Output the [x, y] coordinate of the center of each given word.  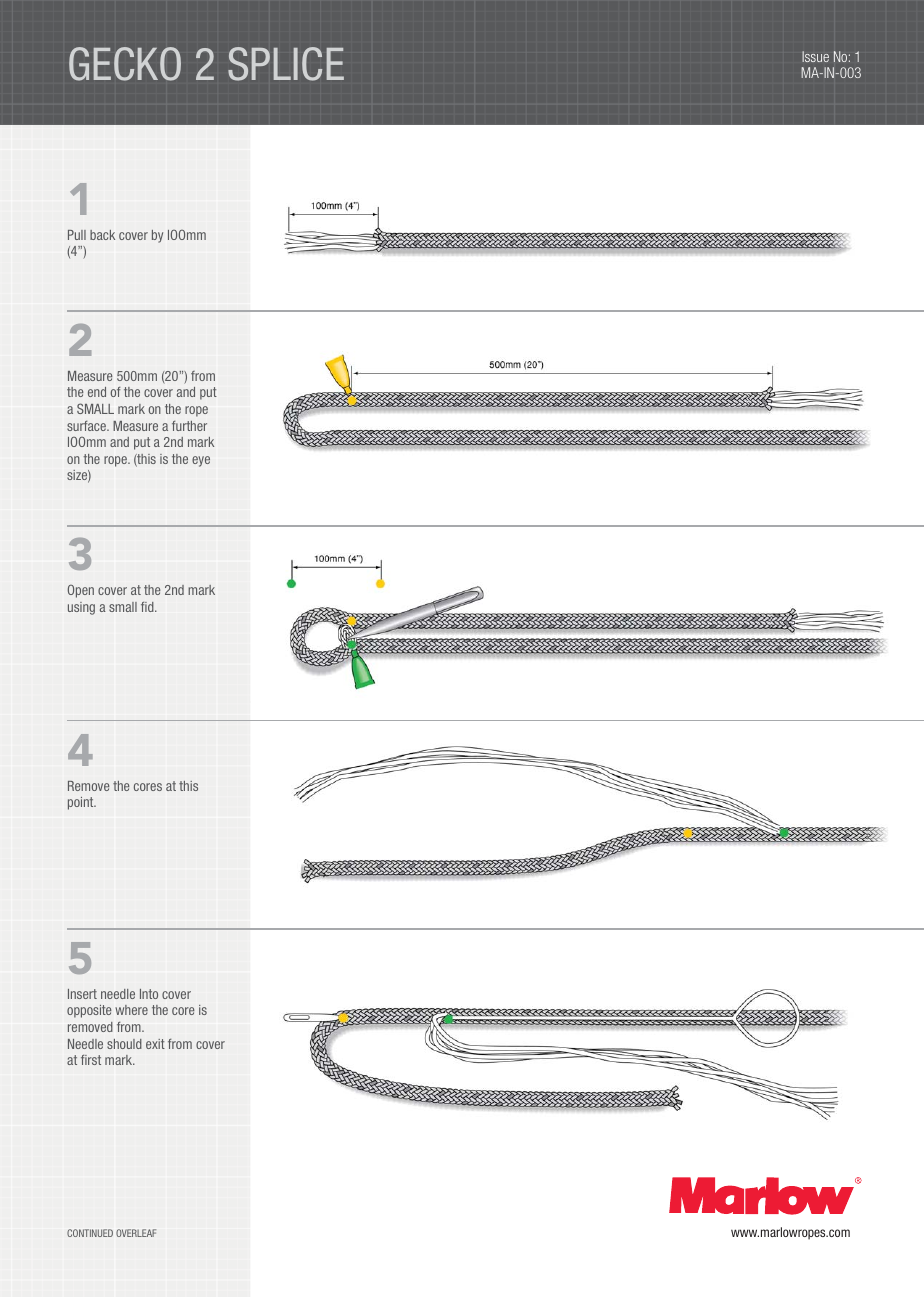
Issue [815, 56]
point [82, 803]
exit [155, 1044]
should [124, 1044]
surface [87, 426]
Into [149, 994]
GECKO [125, 64]
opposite [89, 1011]
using [81, 608]
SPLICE [286, 64]
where [131, 1010]
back [102, 235]
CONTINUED [90, 1233]
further [189, 426]
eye [201, 461]
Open [81, 591]
